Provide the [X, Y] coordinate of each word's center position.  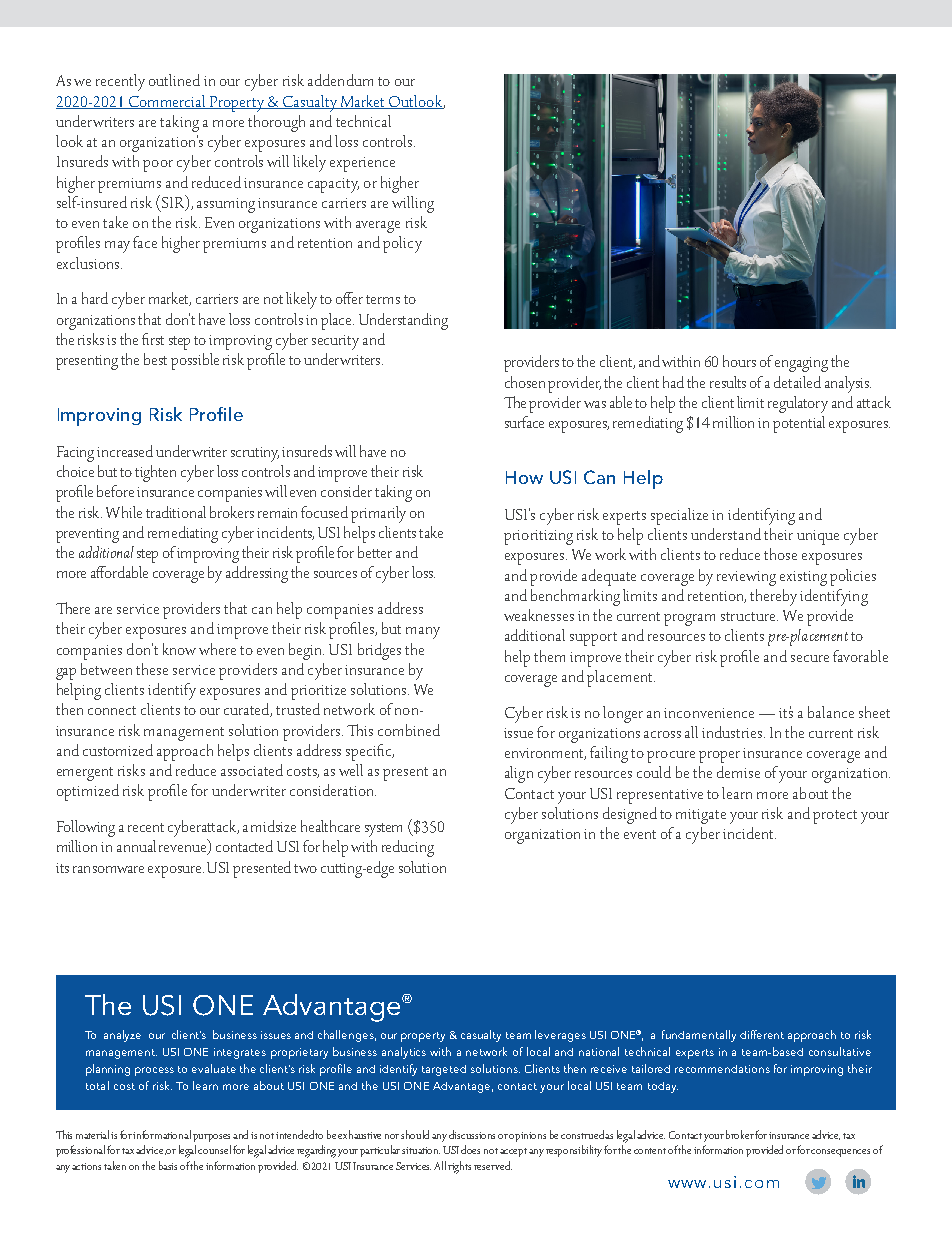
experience [362, 164]
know [179, 649]
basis [168, 1165]
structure [749, 616]
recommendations [722, 1069]
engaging [801, 364]
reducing [408, 848]
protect [835, 817]
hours [739, 361]
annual [136, 846]
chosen [527, 382]
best [155, 359]
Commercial [167, 102]
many [423, 633]
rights [459, 1167]
